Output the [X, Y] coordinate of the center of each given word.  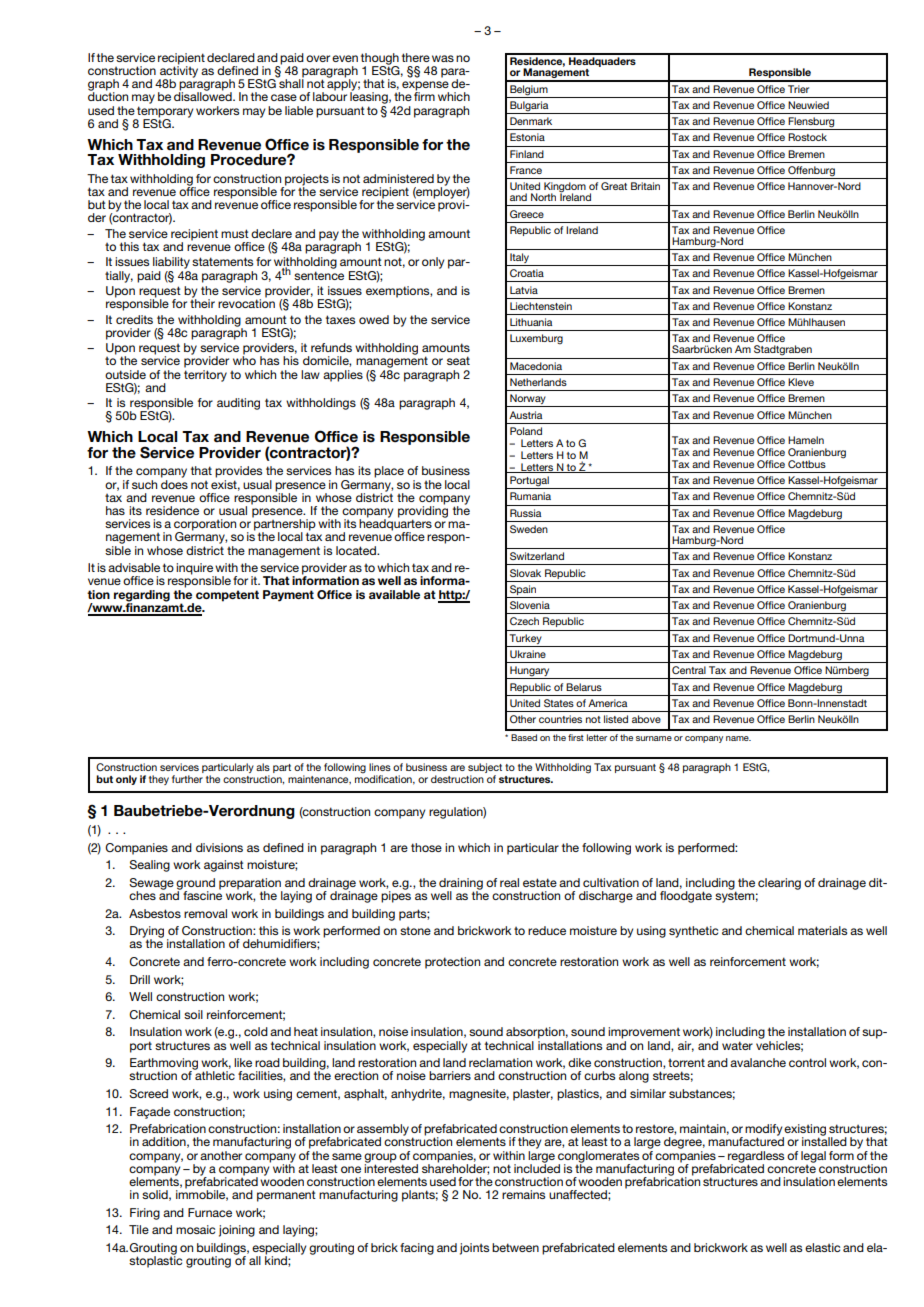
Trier [798, 89]
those [426, 847]
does [174, 483]
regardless [756, 1158]
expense [425, 87]
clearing [779, 884]
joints [474, 1249]
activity [178, 72]
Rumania [530, 496]
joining [237, 1231]
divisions [219, 847]
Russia [525, 513]
